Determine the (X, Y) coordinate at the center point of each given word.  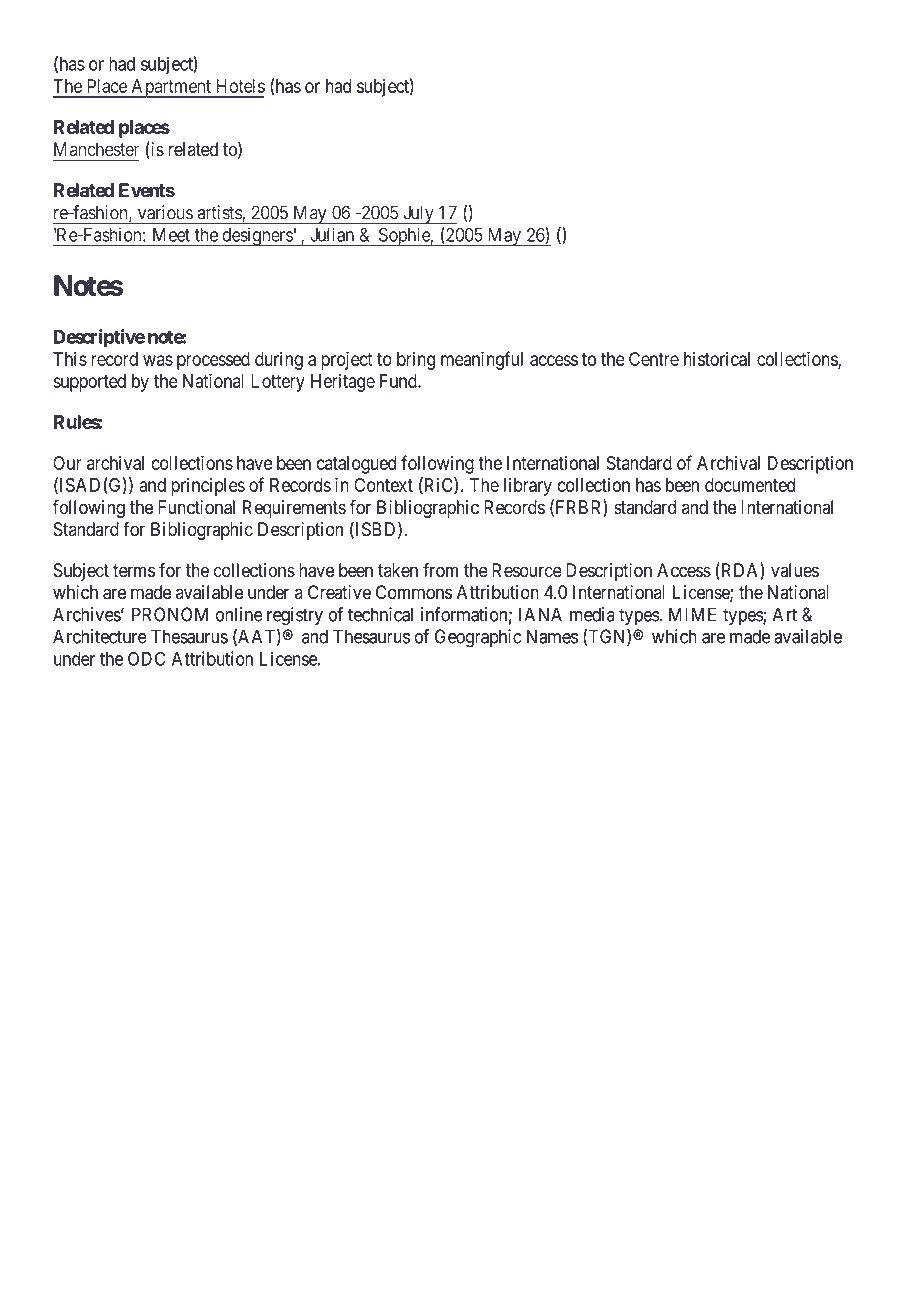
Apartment (171, 88)
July (418, 214)
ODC (146, 658)
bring (416, 361)
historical (717, 359)
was (158, 360)
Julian (332, 234)
